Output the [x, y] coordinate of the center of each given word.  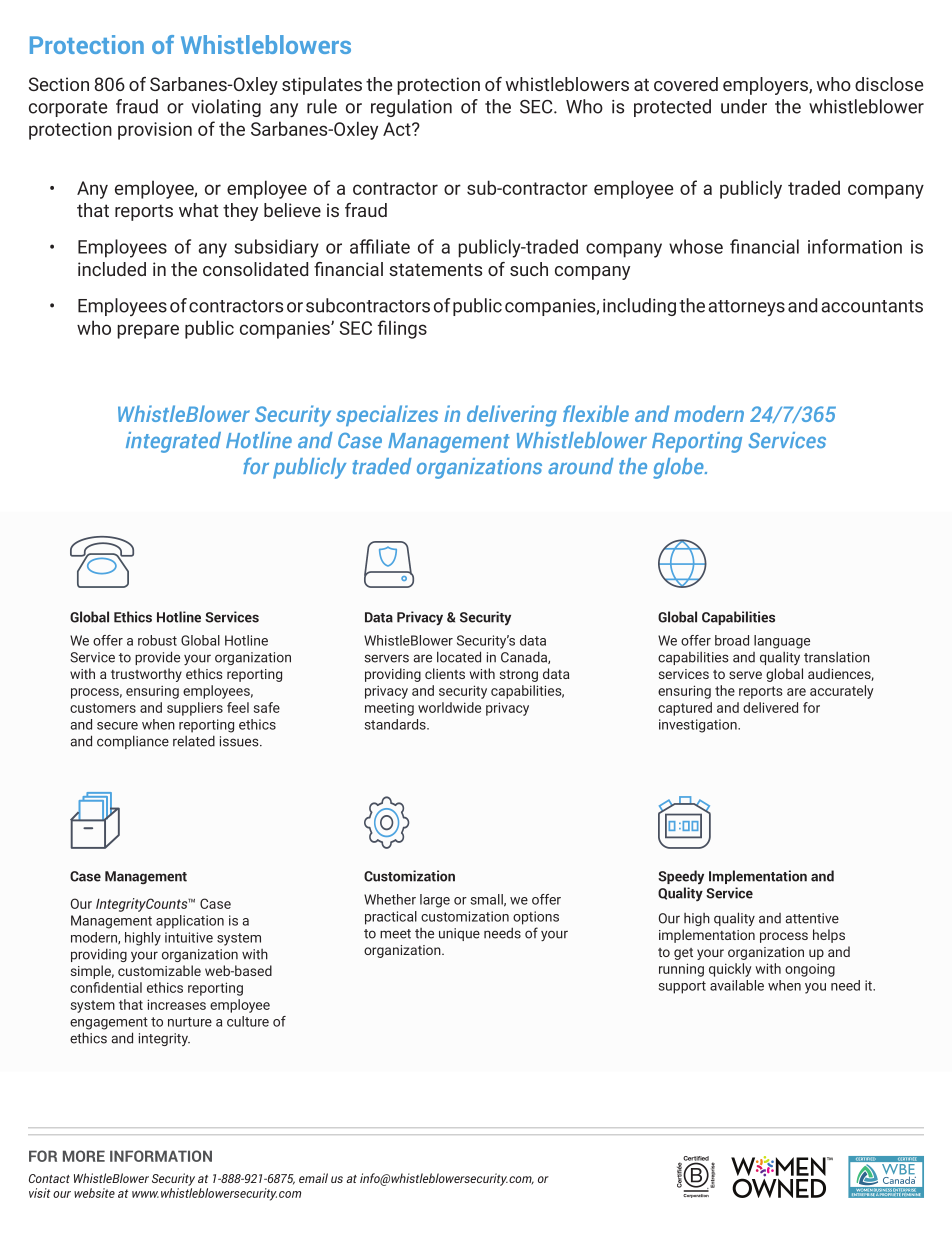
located [459, 657]
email [313, 1178]
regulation [411, 108]
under [744, 106]
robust [157, 640]
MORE [84, 1156]
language [782, 642]
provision [155, 131]
